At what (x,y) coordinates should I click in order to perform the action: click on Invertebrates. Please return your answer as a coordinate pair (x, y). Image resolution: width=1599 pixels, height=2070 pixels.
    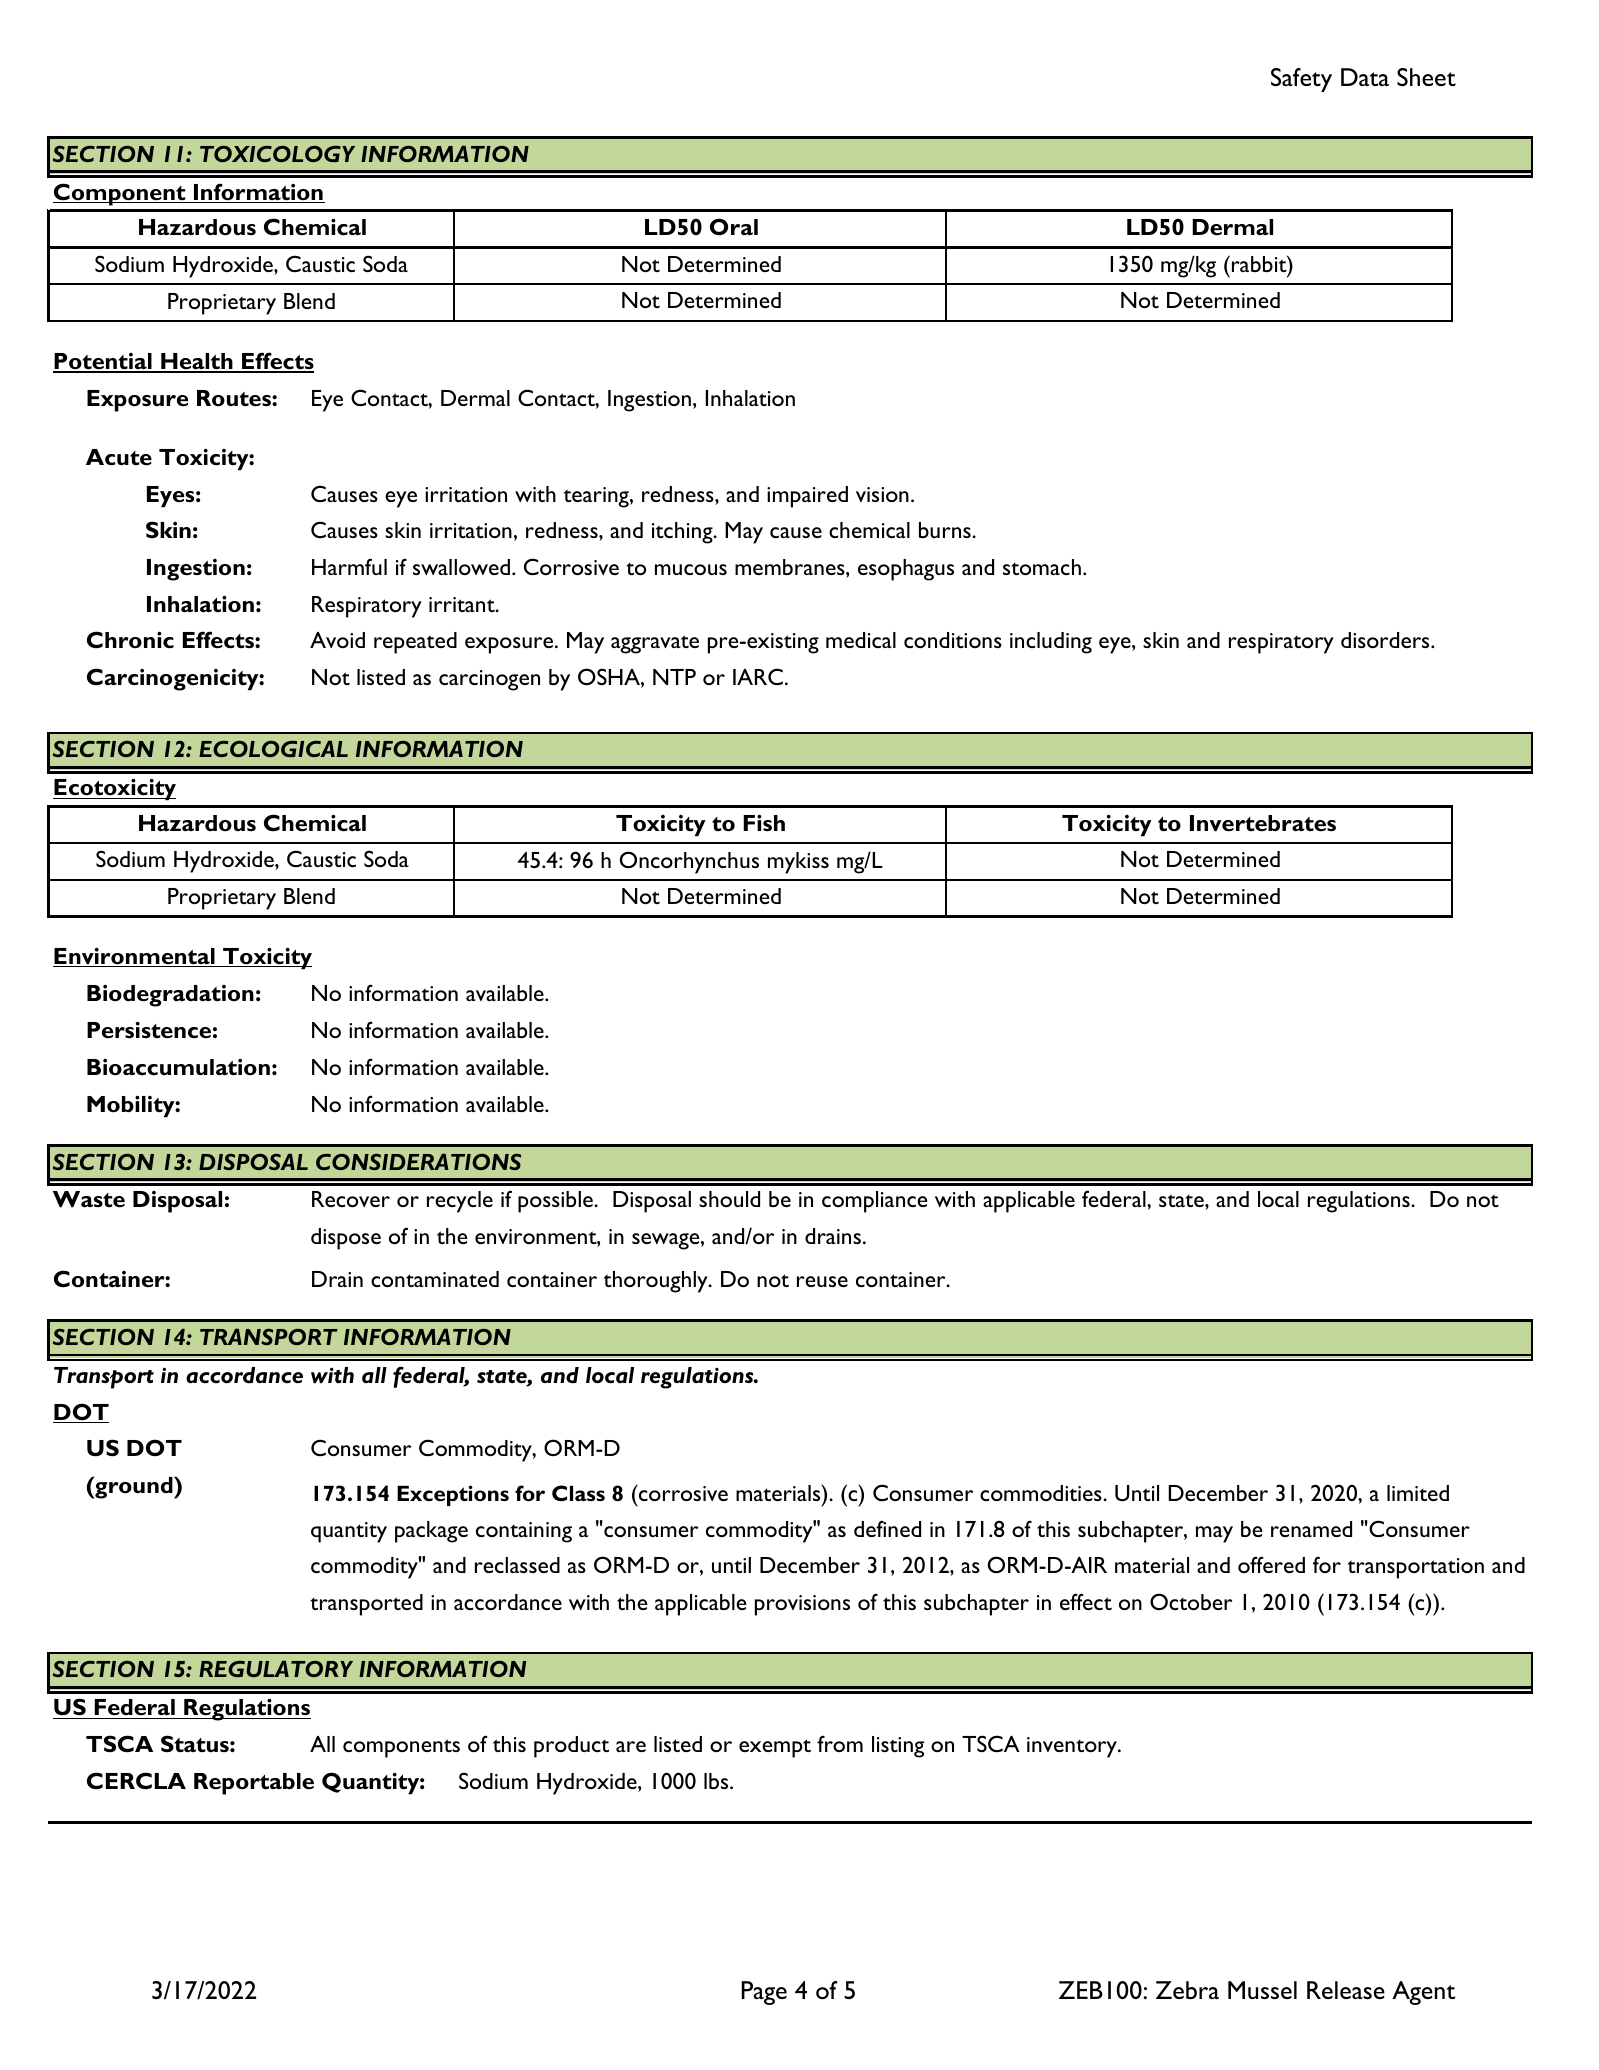
    Looking at the image, I should click on (1263, 823).
